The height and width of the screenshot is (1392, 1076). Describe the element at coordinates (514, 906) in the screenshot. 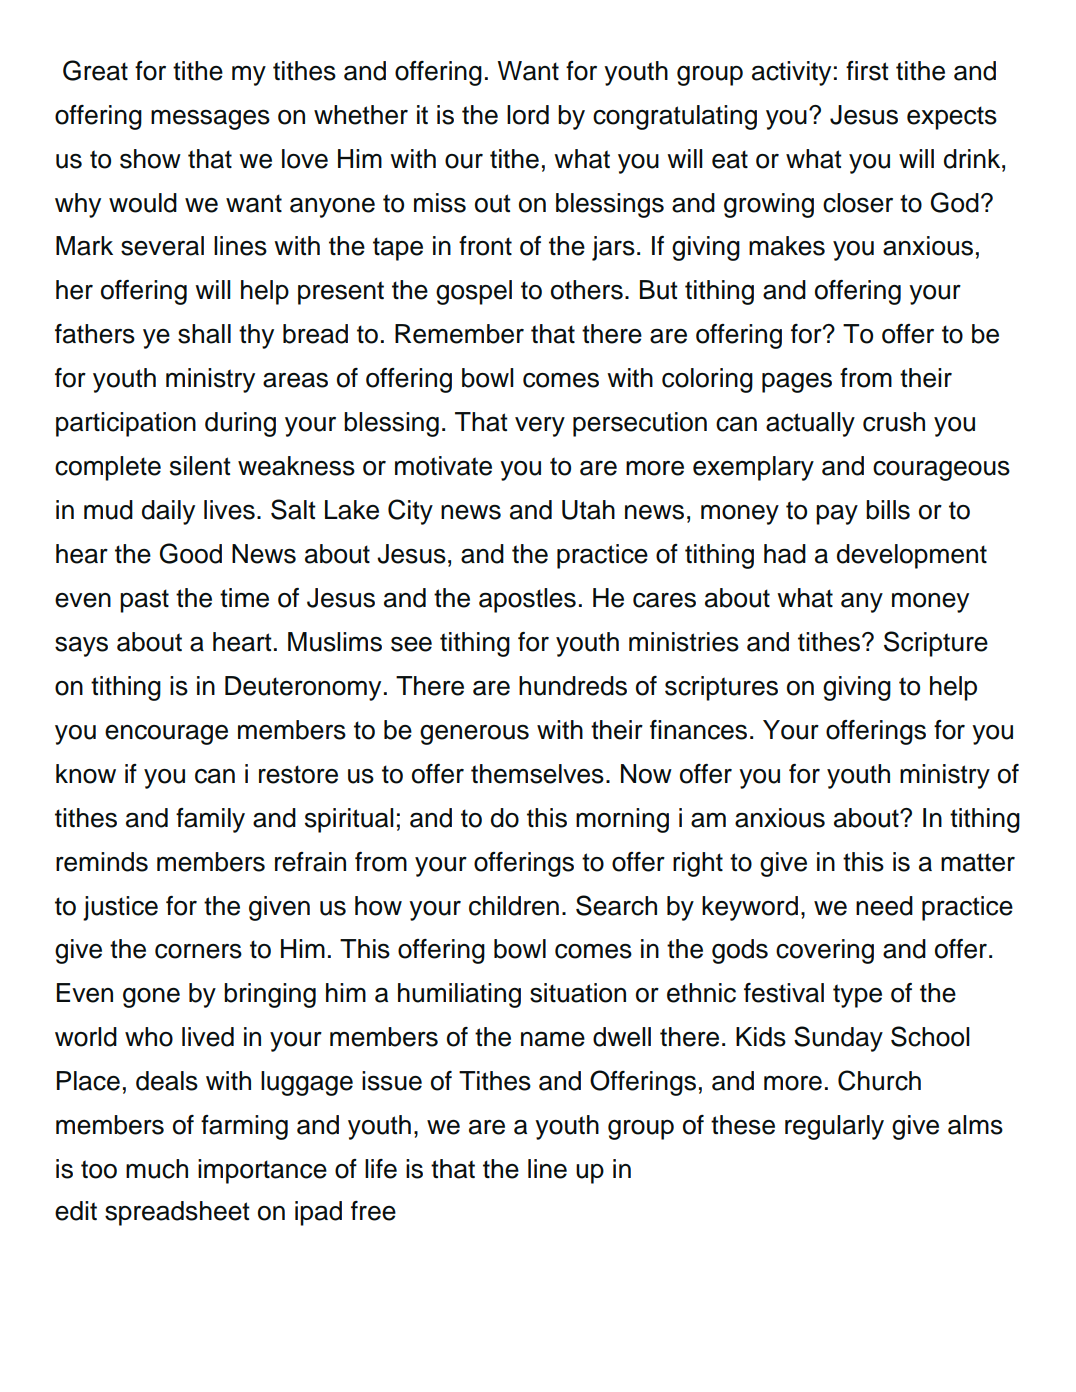

I see `children` at that location.
